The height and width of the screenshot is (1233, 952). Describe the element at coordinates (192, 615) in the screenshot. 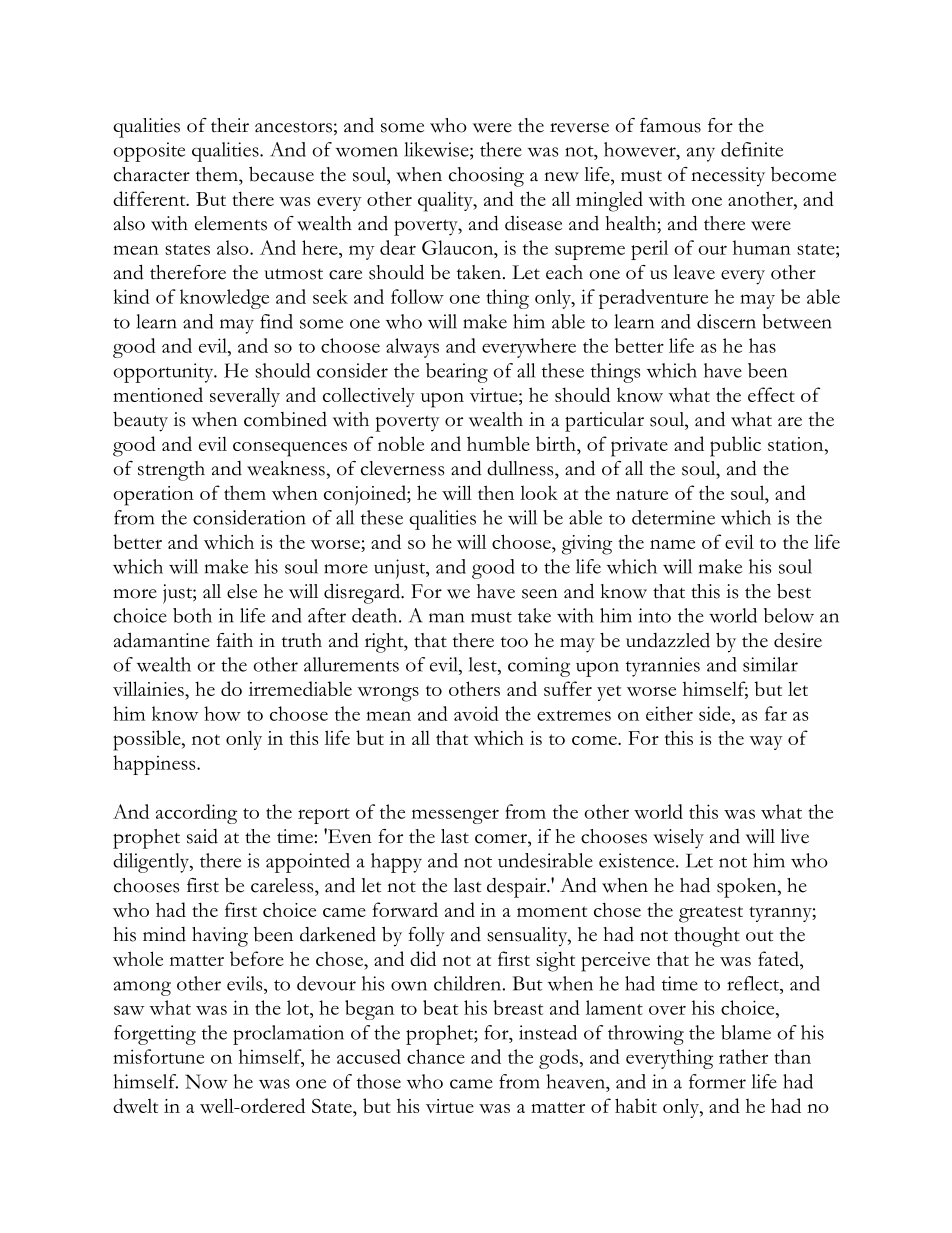

I see `both` at that location.
